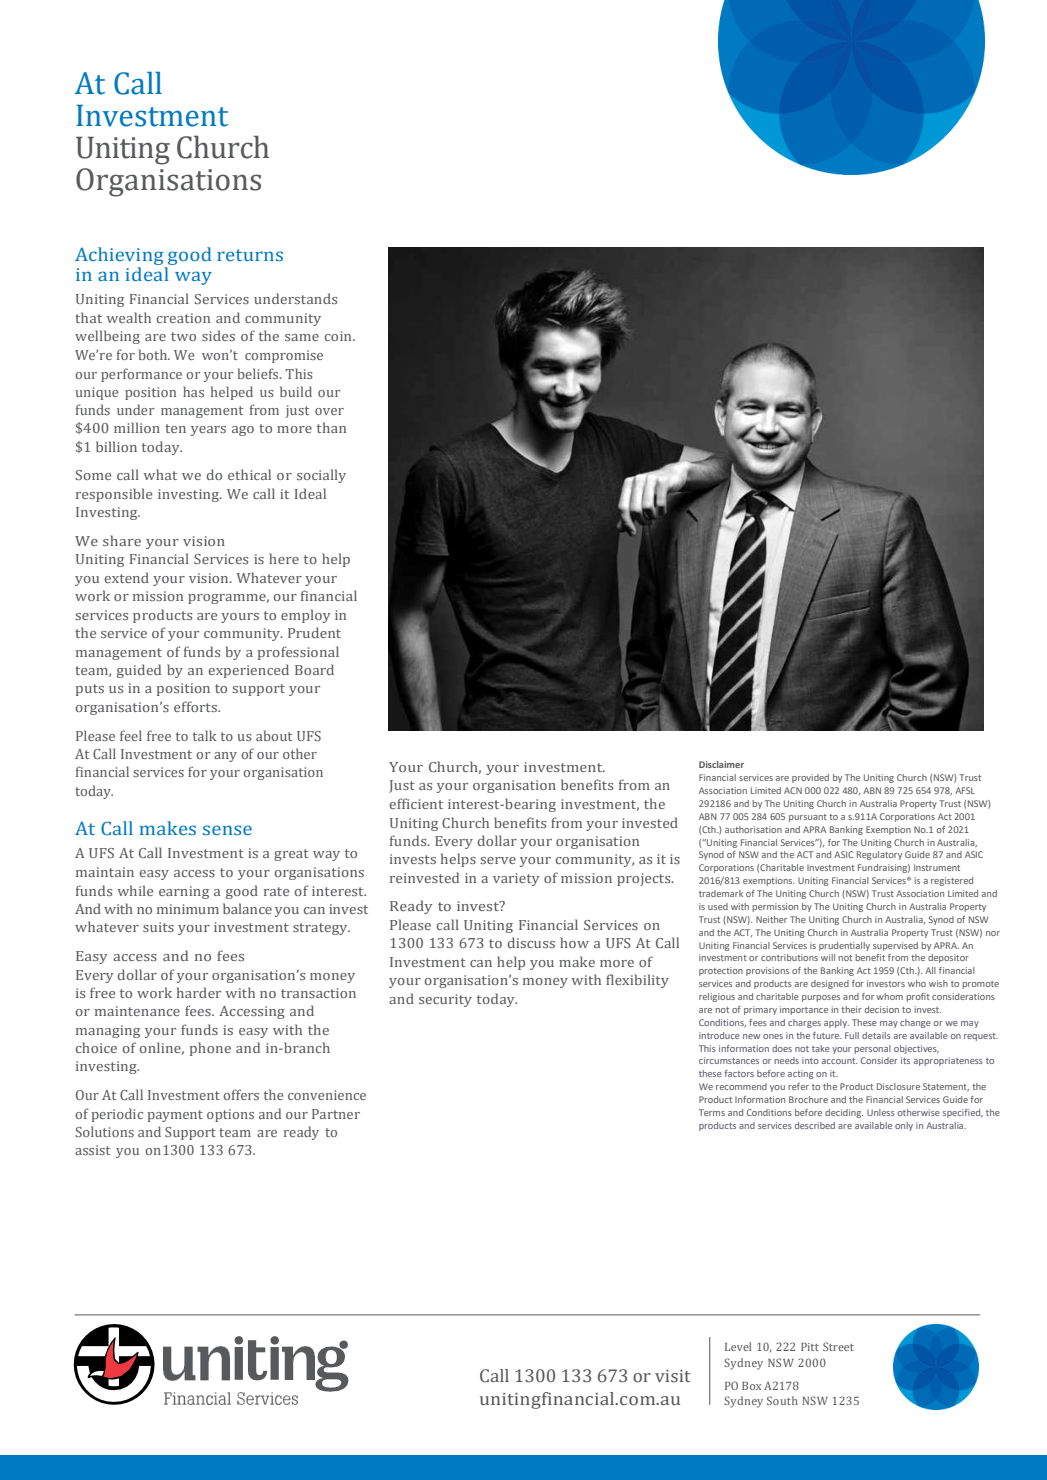  Describe the element at coordinates (248, 671) in the screenshot. I see `experienced` at that location.
